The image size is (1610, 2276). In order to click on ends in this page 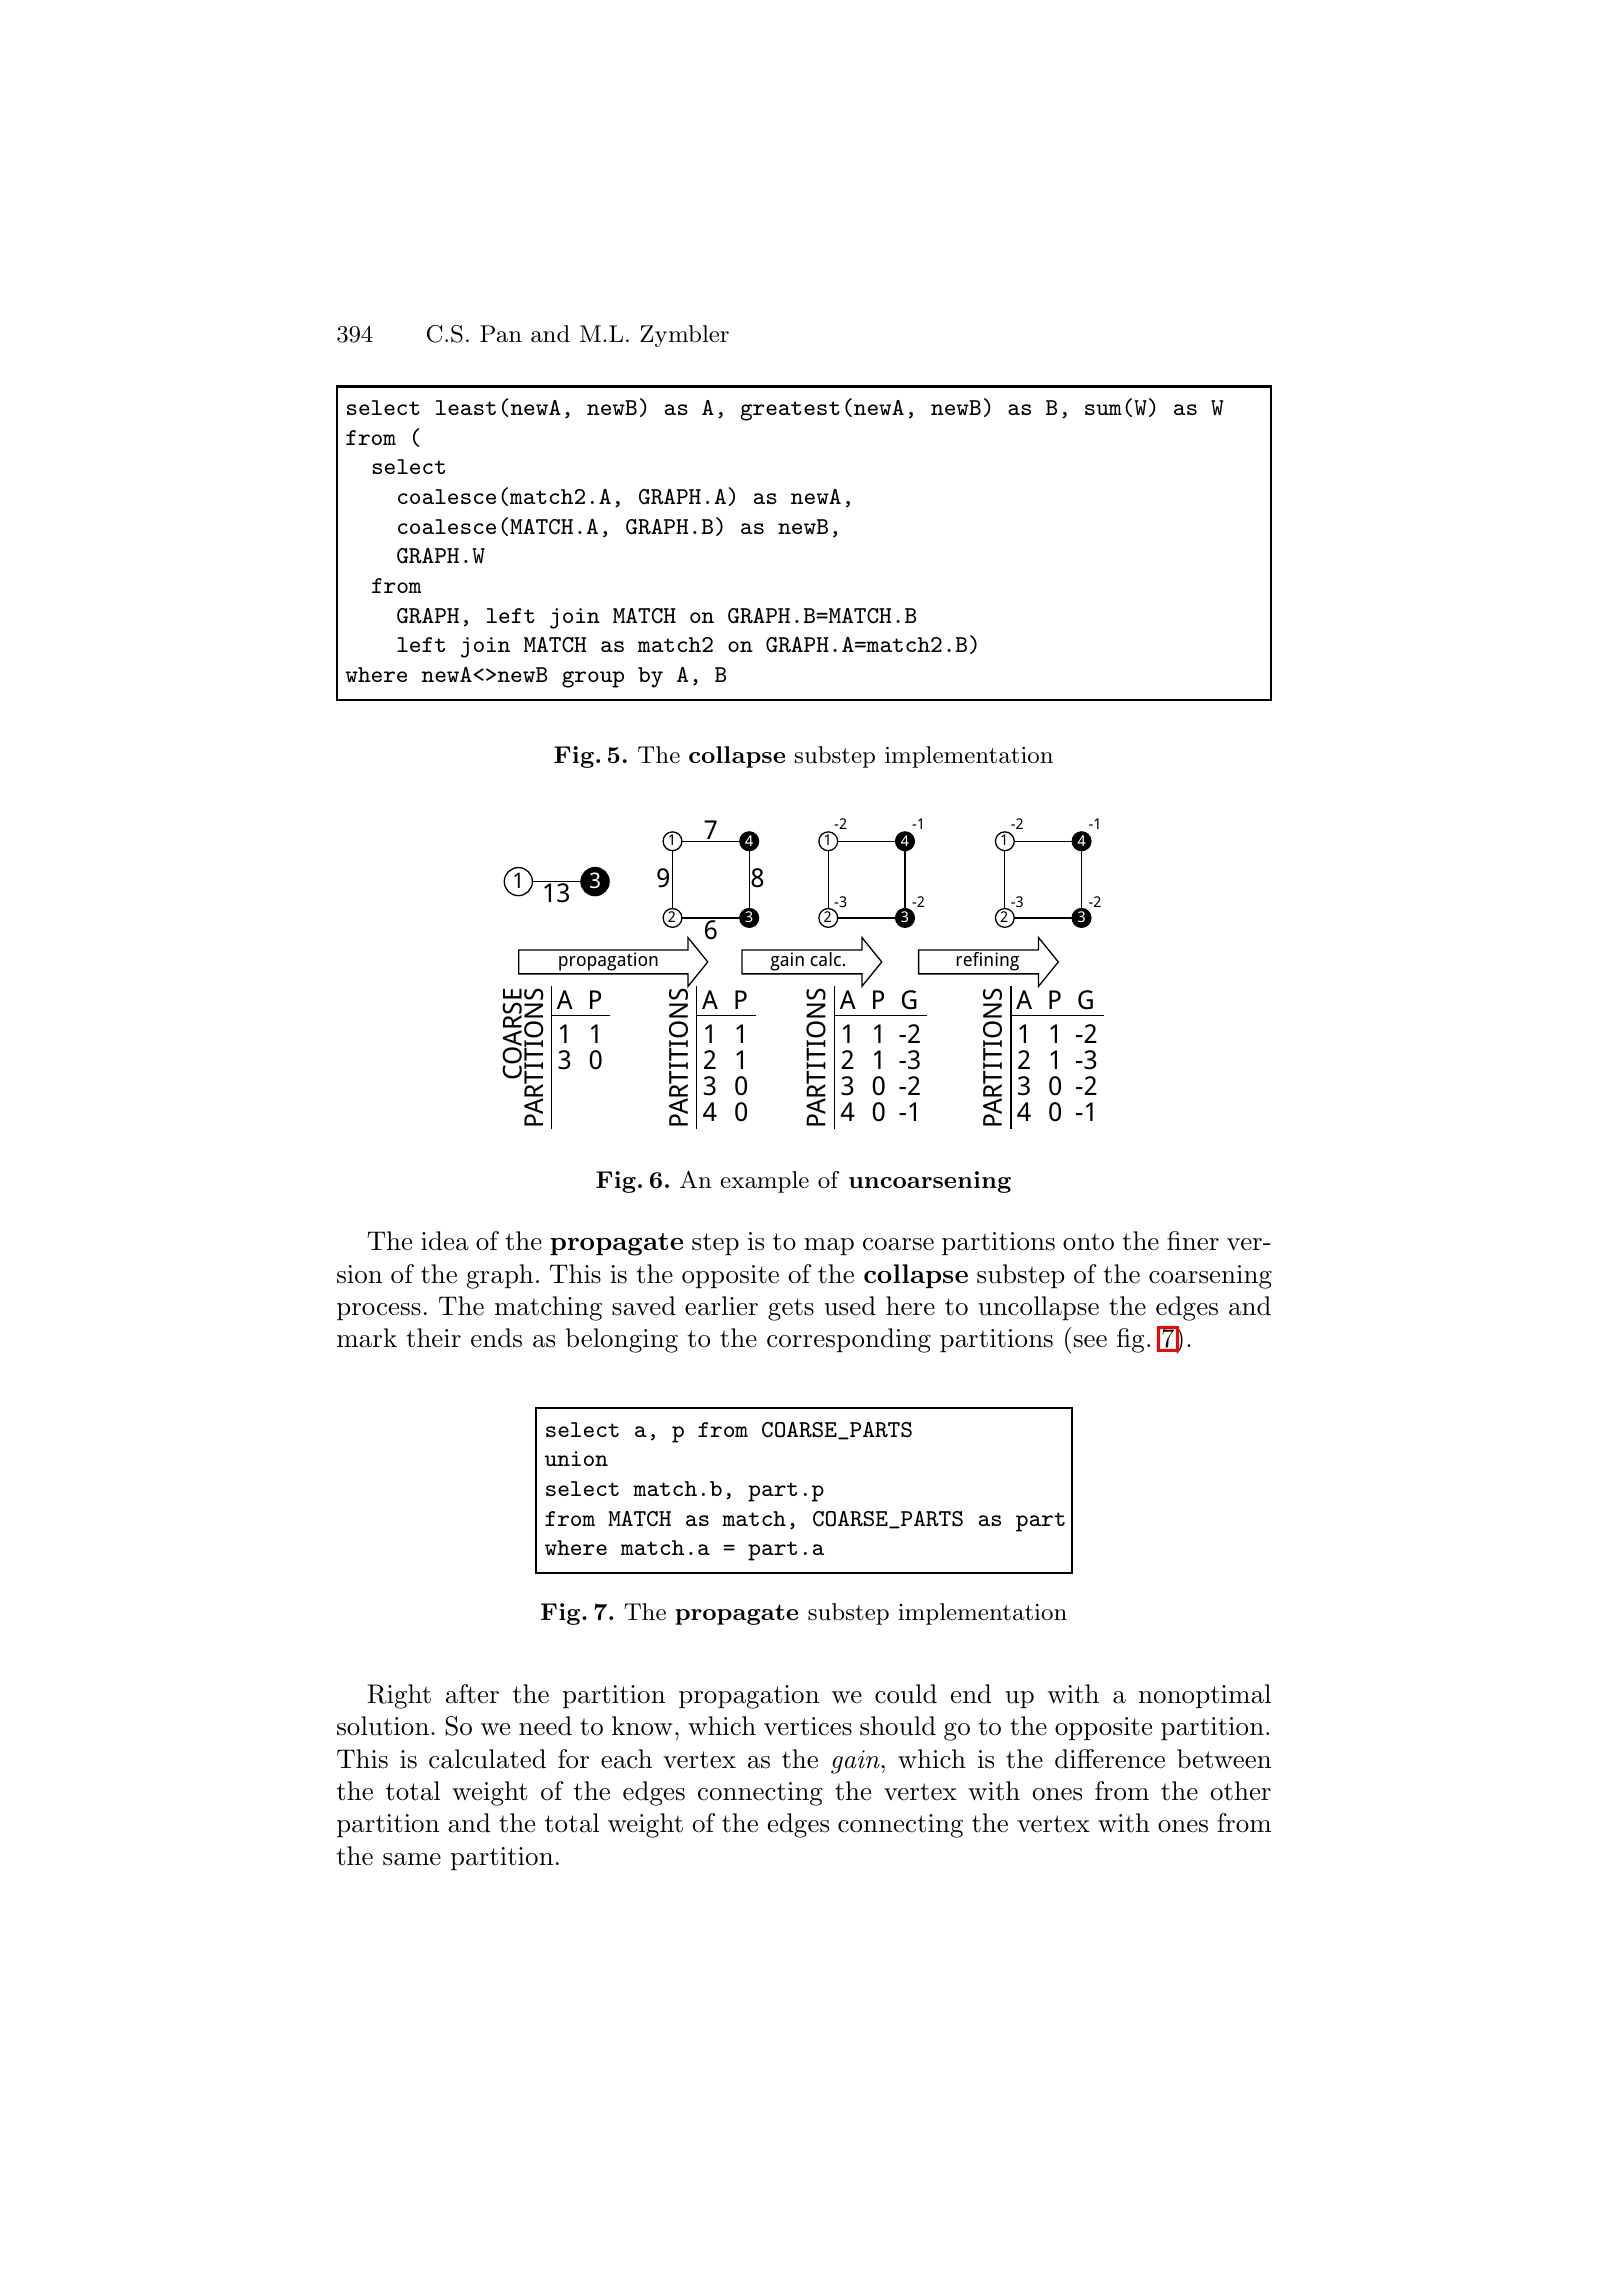, I will do `click(496, 1338)`.
